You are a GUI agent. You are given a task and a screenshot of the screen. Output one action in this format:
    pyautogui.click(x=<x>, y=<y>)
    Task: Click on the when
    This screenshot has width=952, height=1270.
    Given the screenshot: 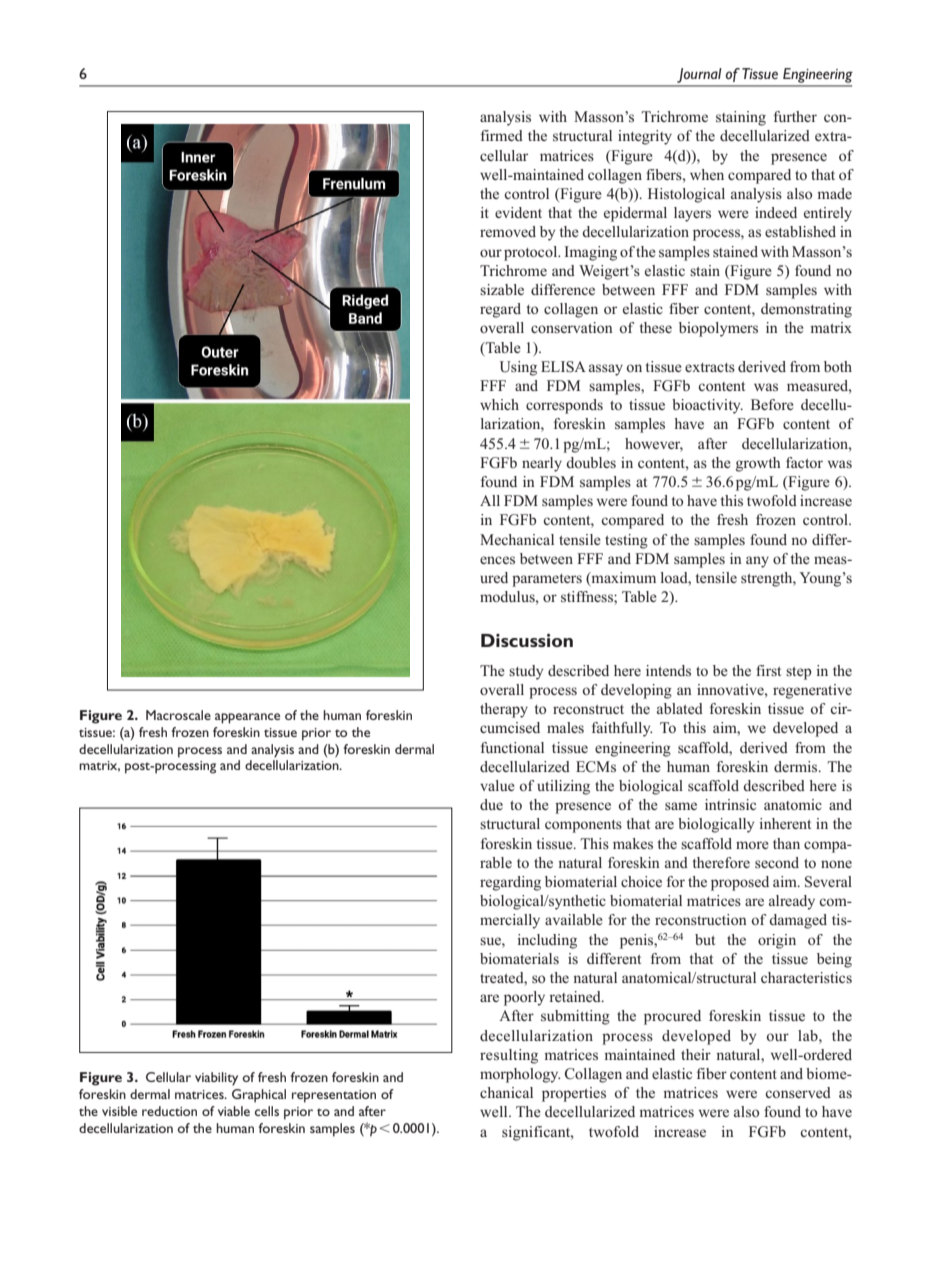 What is the action you would take?
    pyautogui.click(x=707, y=174)
